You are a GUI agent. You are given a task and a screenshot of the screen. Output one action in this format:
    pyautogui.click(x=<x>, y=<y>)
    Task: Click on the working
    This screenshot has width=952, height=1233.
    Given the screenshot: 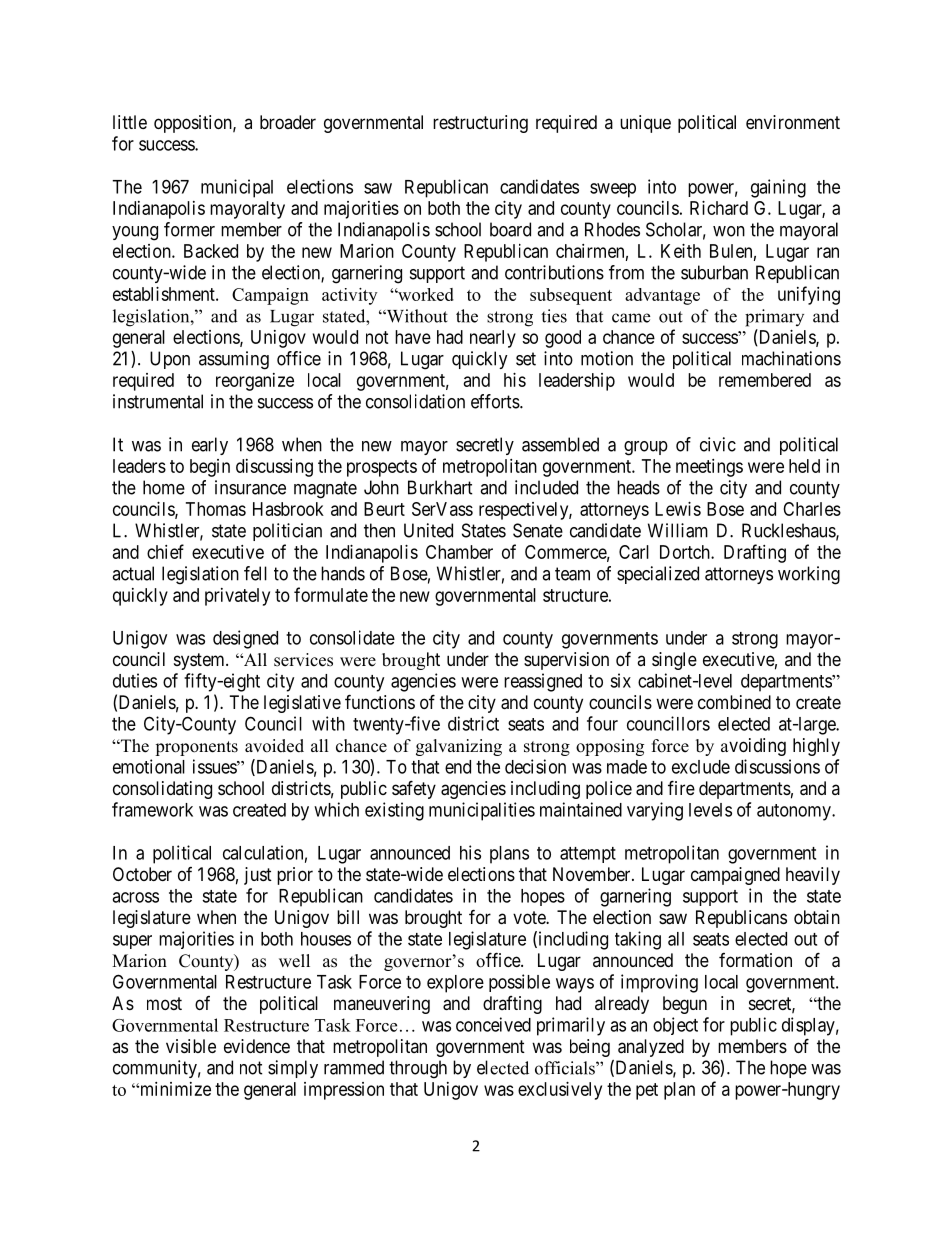 What is the action you would take?
    pyautogui.click(x=809, y=575)
